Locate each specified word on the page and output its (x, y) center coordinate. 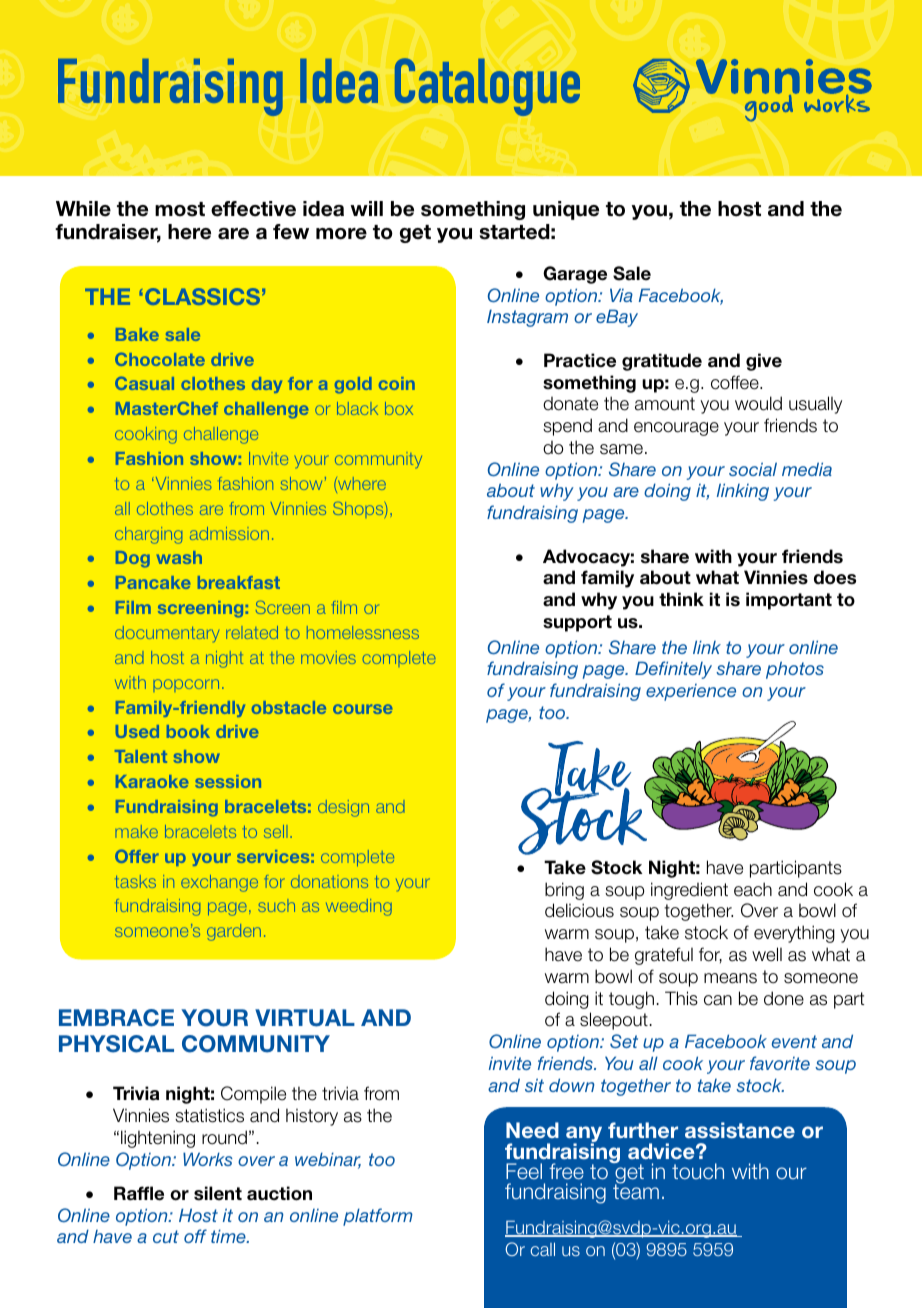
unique (566, 210)
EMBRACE (116, 1018)
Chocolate (160, 359)
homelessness (363, 632)
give (764, 362)
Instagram (527, 318)
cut (166, 1236)
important (789, 601)
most (180, 209)
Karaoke (152, 781)
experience (691, 692)
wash (179, 557)
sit (534, 1085)
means (730, 978)
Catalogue (487, 87)
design (343, 808)
